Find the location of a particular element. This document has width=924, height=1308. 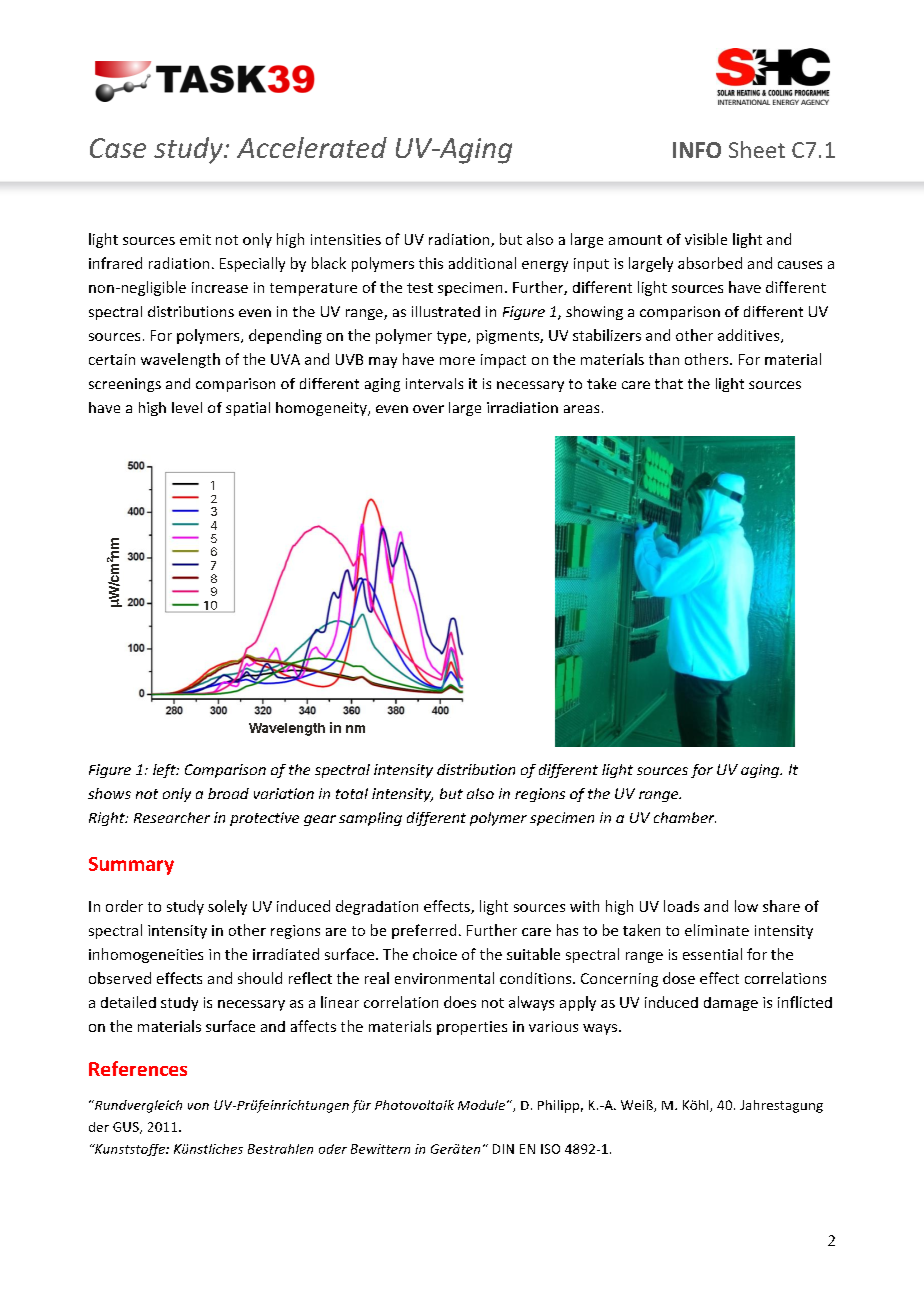

this is located at coordinates (431, 263).
